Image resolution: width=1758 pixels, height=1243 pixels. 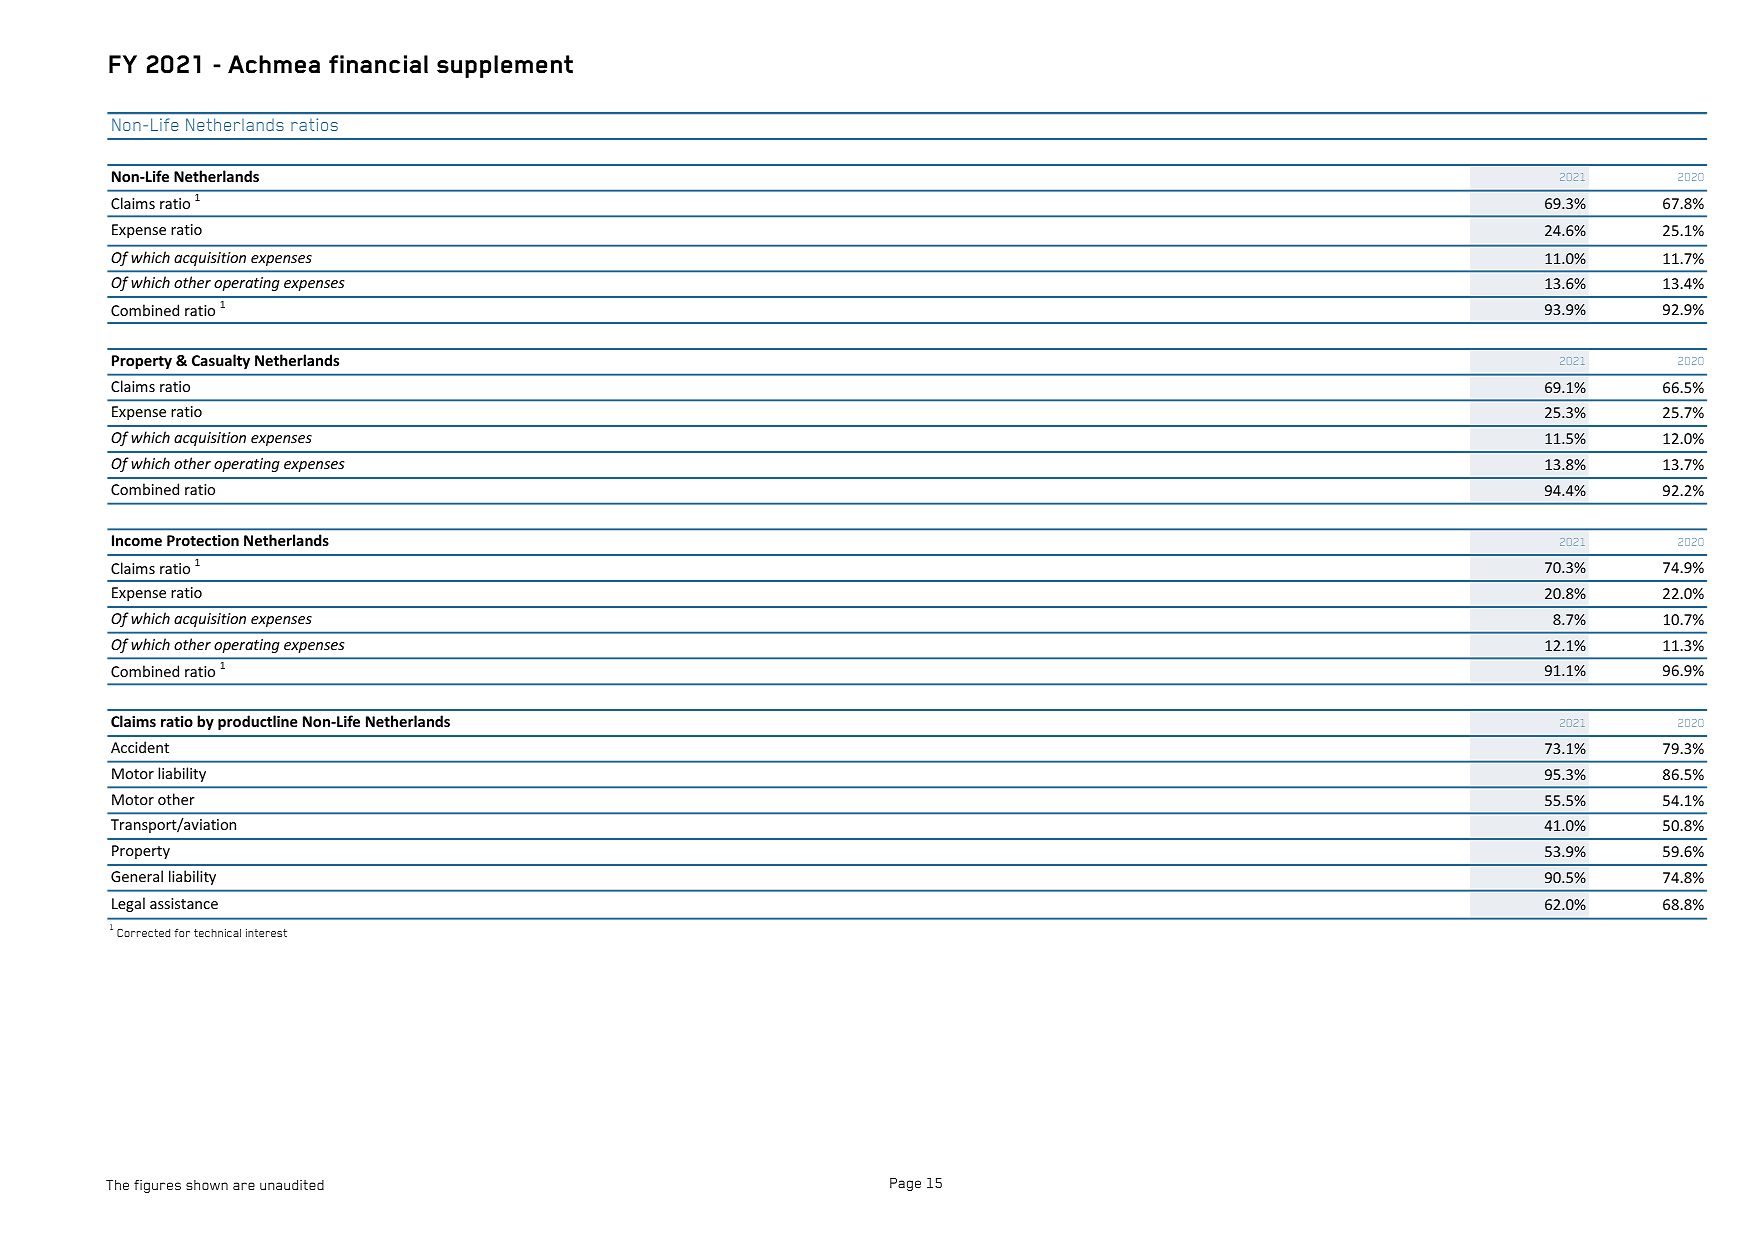 What do you see at coordinates (905, 1184) in the screenshot?
I see `Page` at bounding box center [905, 1184].
